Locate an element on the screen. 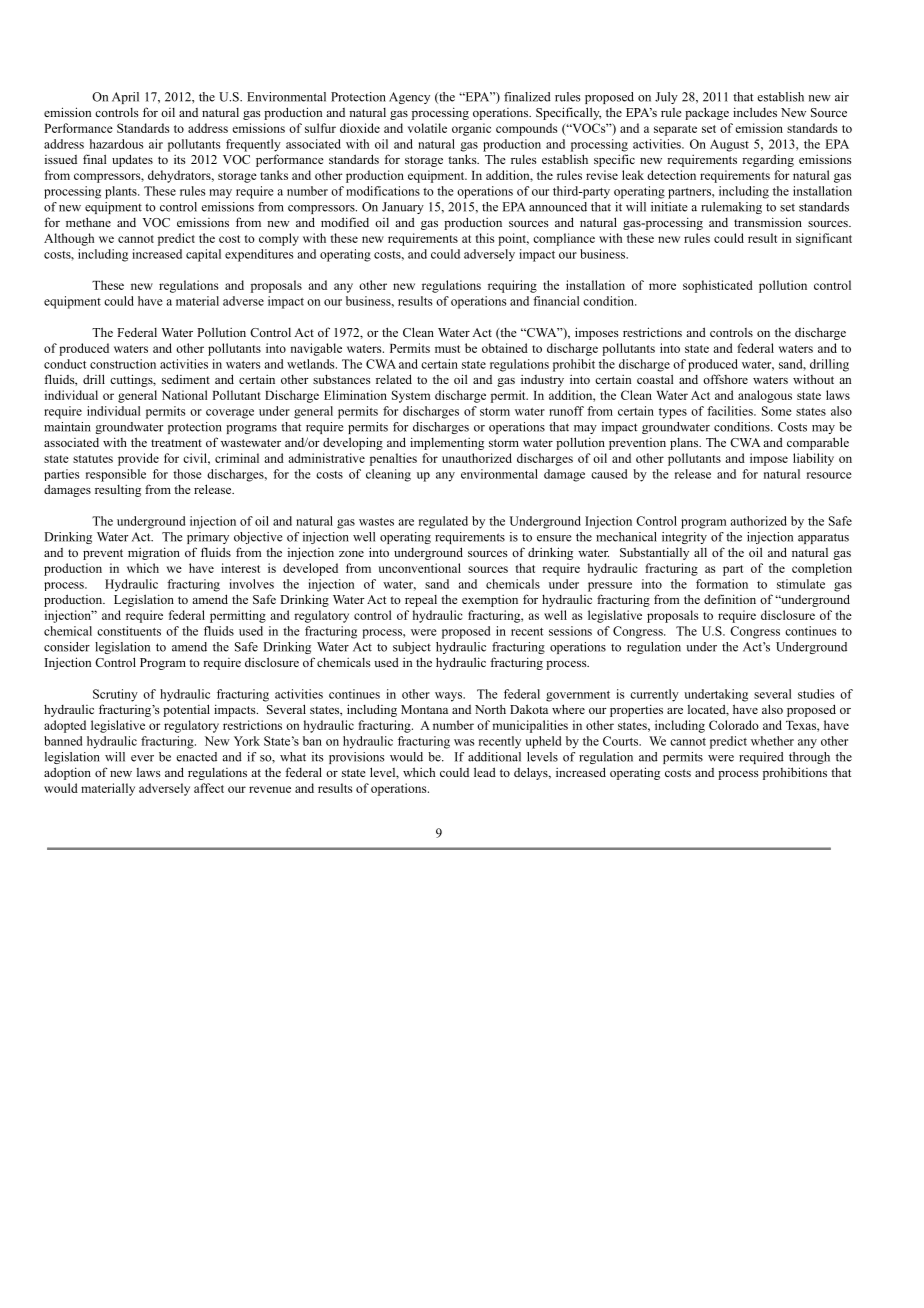 This screenshot has height=1308, width=924. related is located at coordinates (394, 379).
